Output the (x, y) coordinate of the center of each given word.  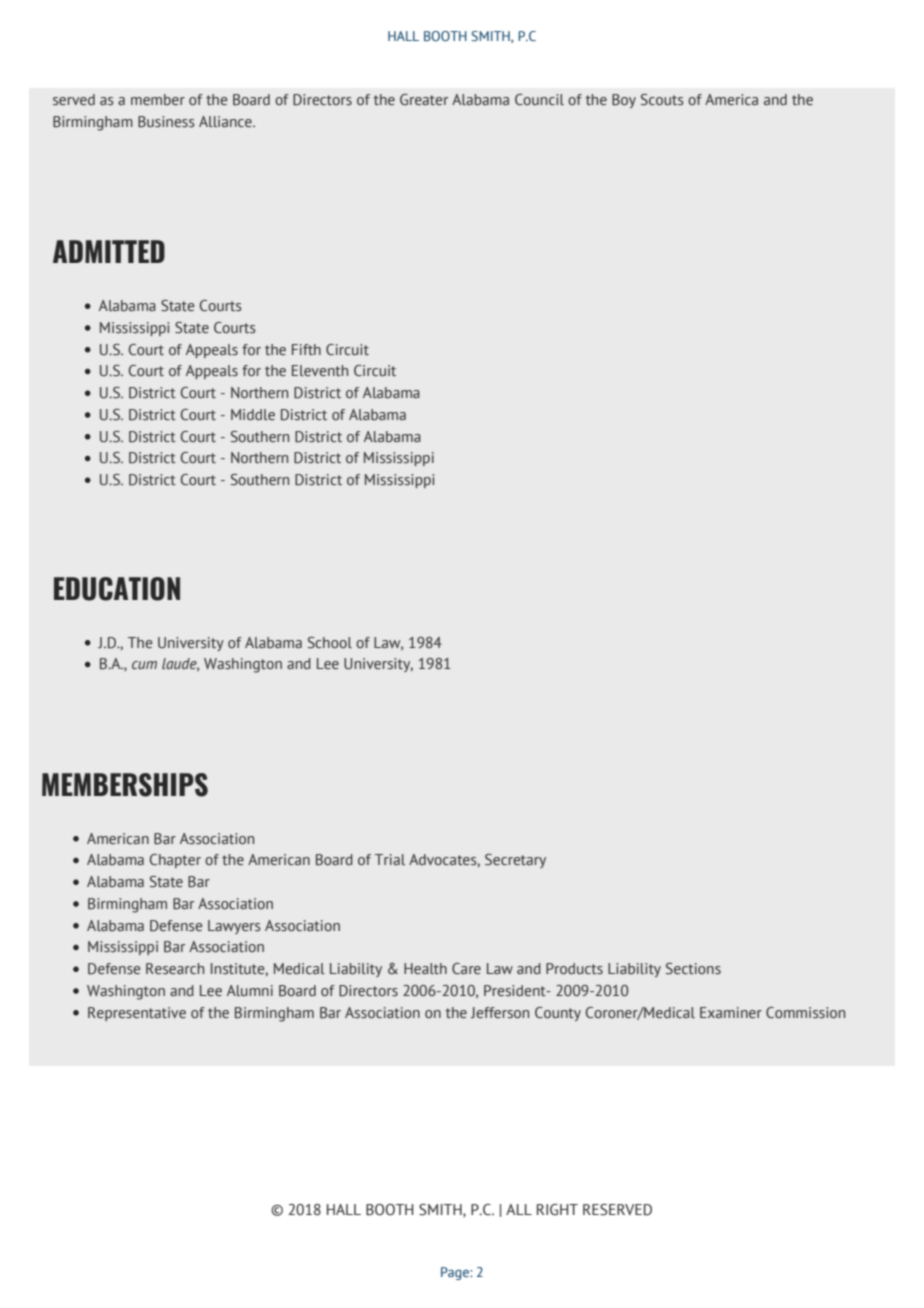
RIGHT (557, 1210)
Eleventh (320, 371)
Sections (693, 969)
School (330, 643)
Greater (424, 100)
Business (166, 122)
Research (175, 969)
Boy (624, 101)
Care (466, 969)
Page (456, 1273)
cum (144, 665)
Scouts (662, 100)
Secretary (515, 861)
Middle (253, 414)
